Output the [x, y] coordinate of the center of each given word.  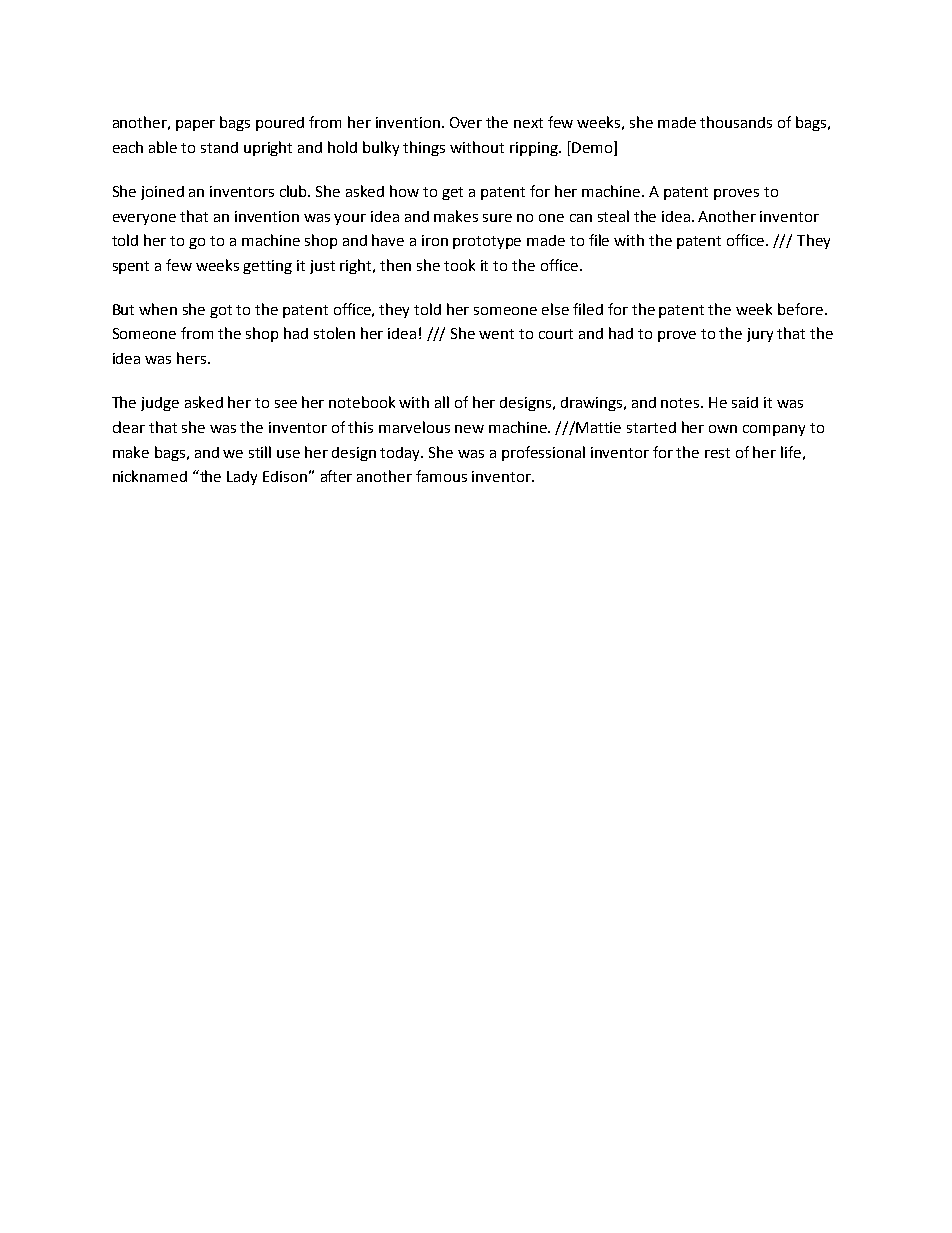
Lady [242, 478]
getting [267, 267]
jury [760, 335]
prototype [487, 242]
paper [195, 125]
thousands [736, 122]
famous [441, 476]
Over [466, 122]
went [496, 334]
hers [193, 358]
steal [613, 216]
